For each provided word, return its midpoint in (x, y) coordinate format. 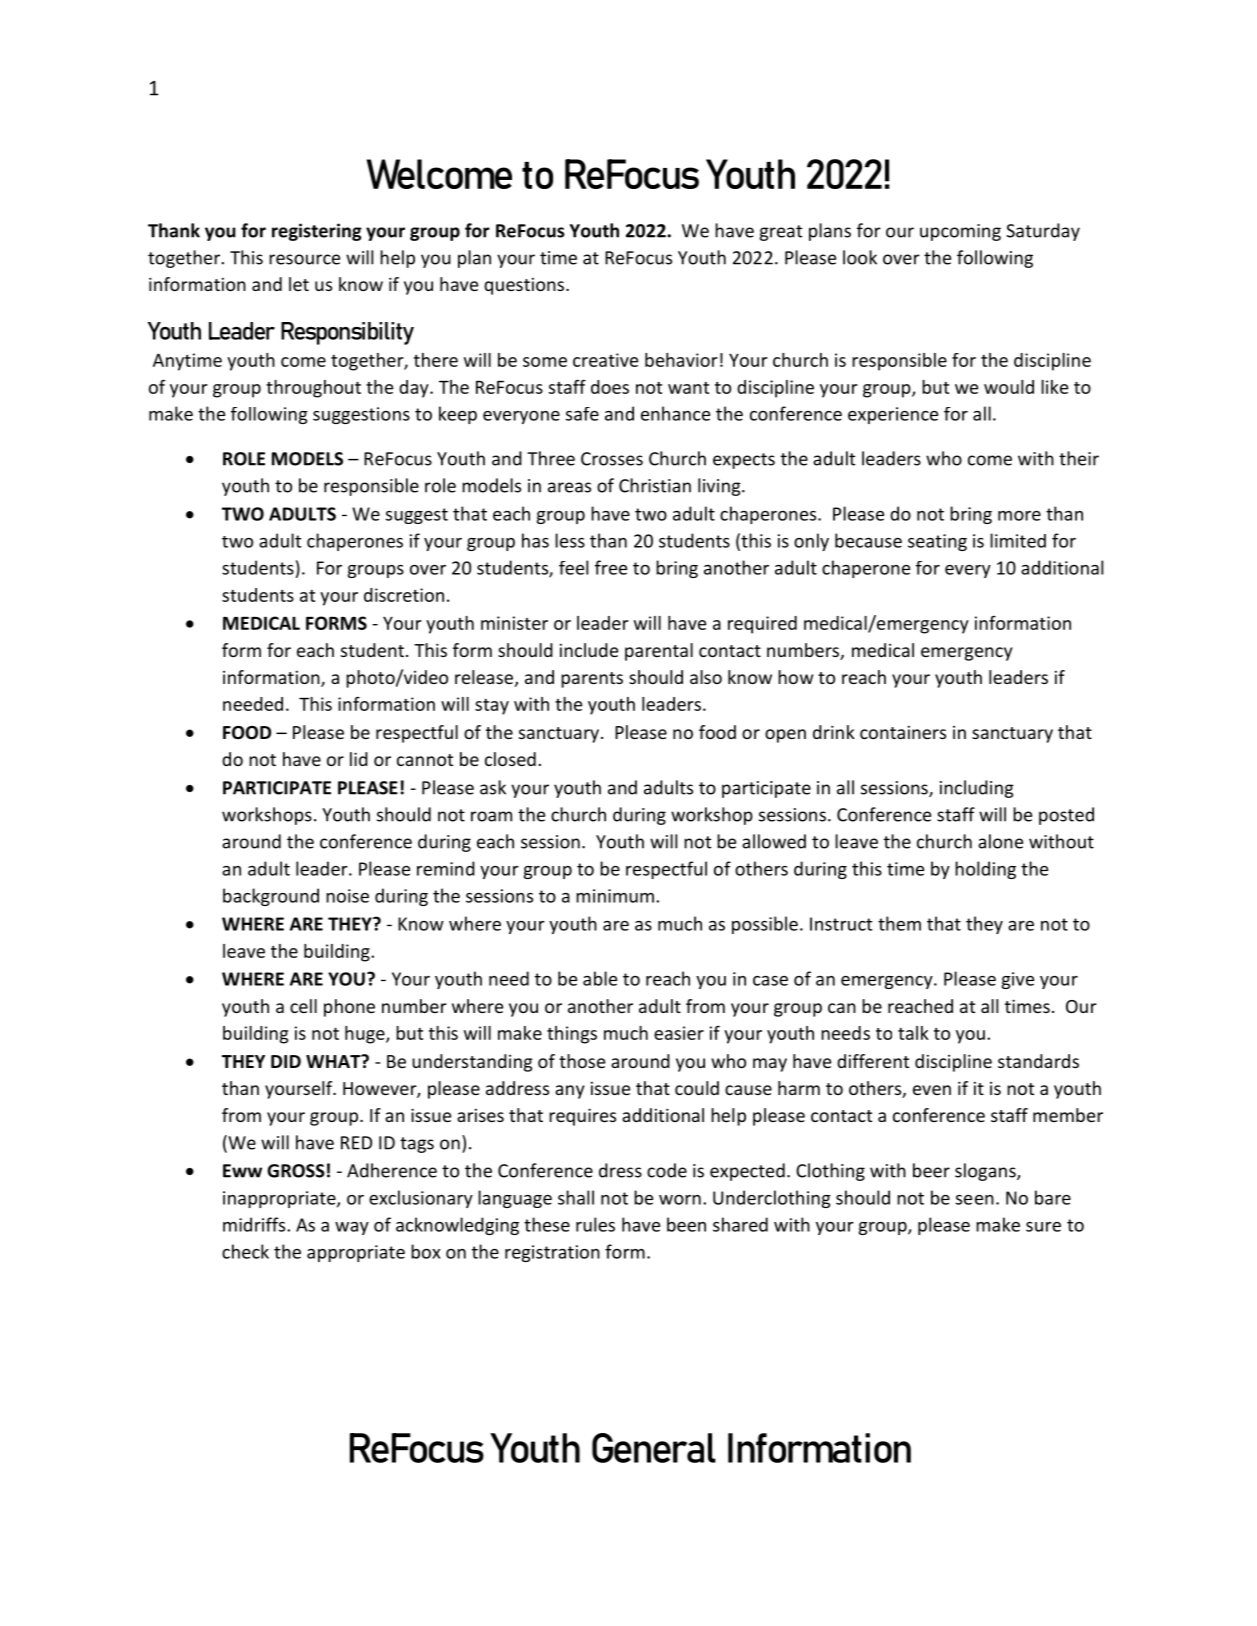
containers (903, 732)
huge (366, 1035)
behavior (681, 360)
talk (913, 1033)
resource (304, 259)
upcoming (960, 232)
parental (659, 652)
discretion (404, 595)
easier (679, 1033)
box (425, 1251)
